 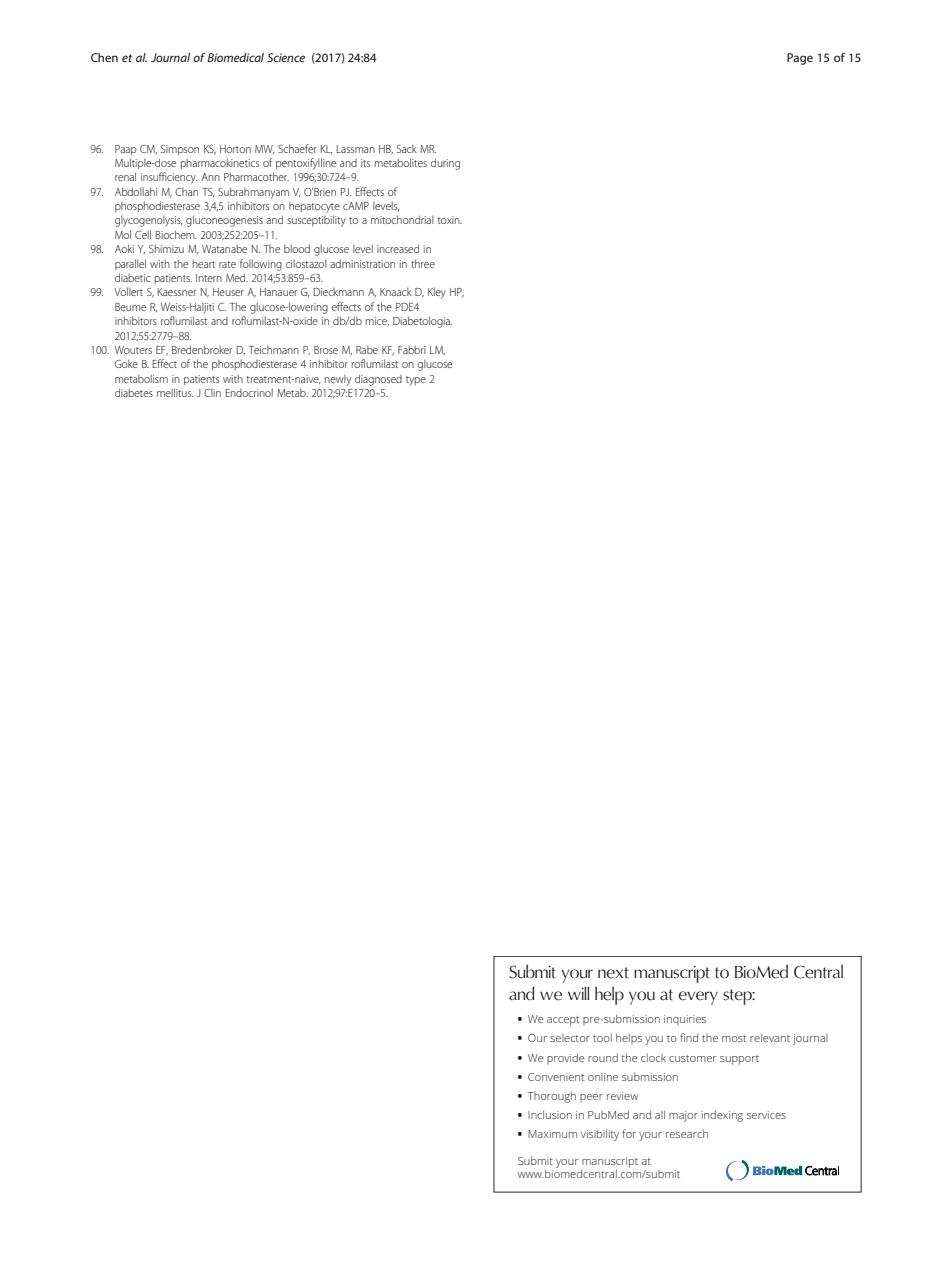 What do you see at coordinates (722, 1116) in the screenshot?
I see `indexing` at bounding box center [722, 1116].
